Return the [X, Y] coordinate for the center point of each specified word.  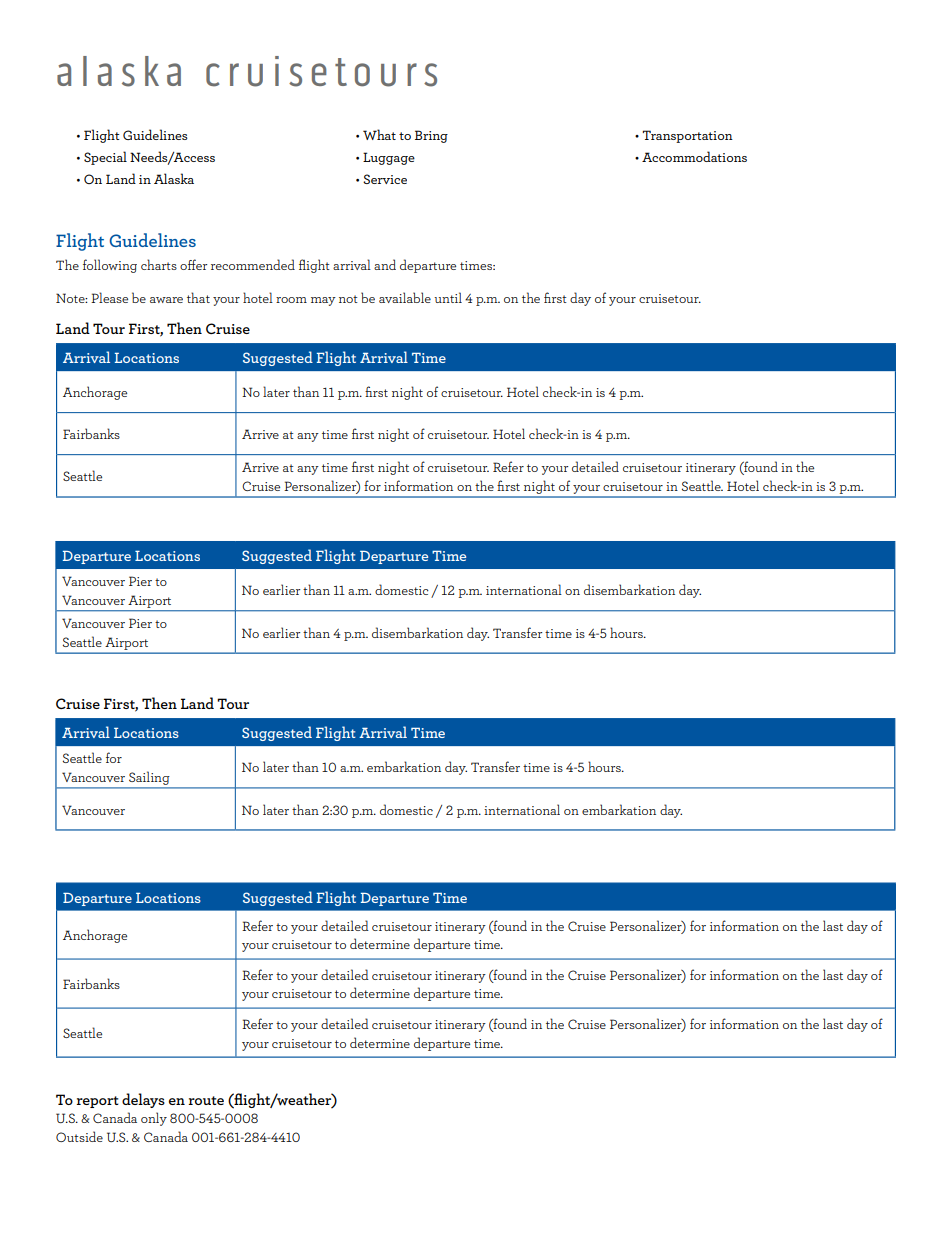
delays [143, 1100]
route [206, 1100]
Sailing [149, 778]
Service [385, 179]
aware [166, 300]
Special [105, 158]
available [405, 297]
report [97, 1102]
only [154, 1119]
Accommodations [694, 156]
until [448, 297]
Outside [79, 1136]
